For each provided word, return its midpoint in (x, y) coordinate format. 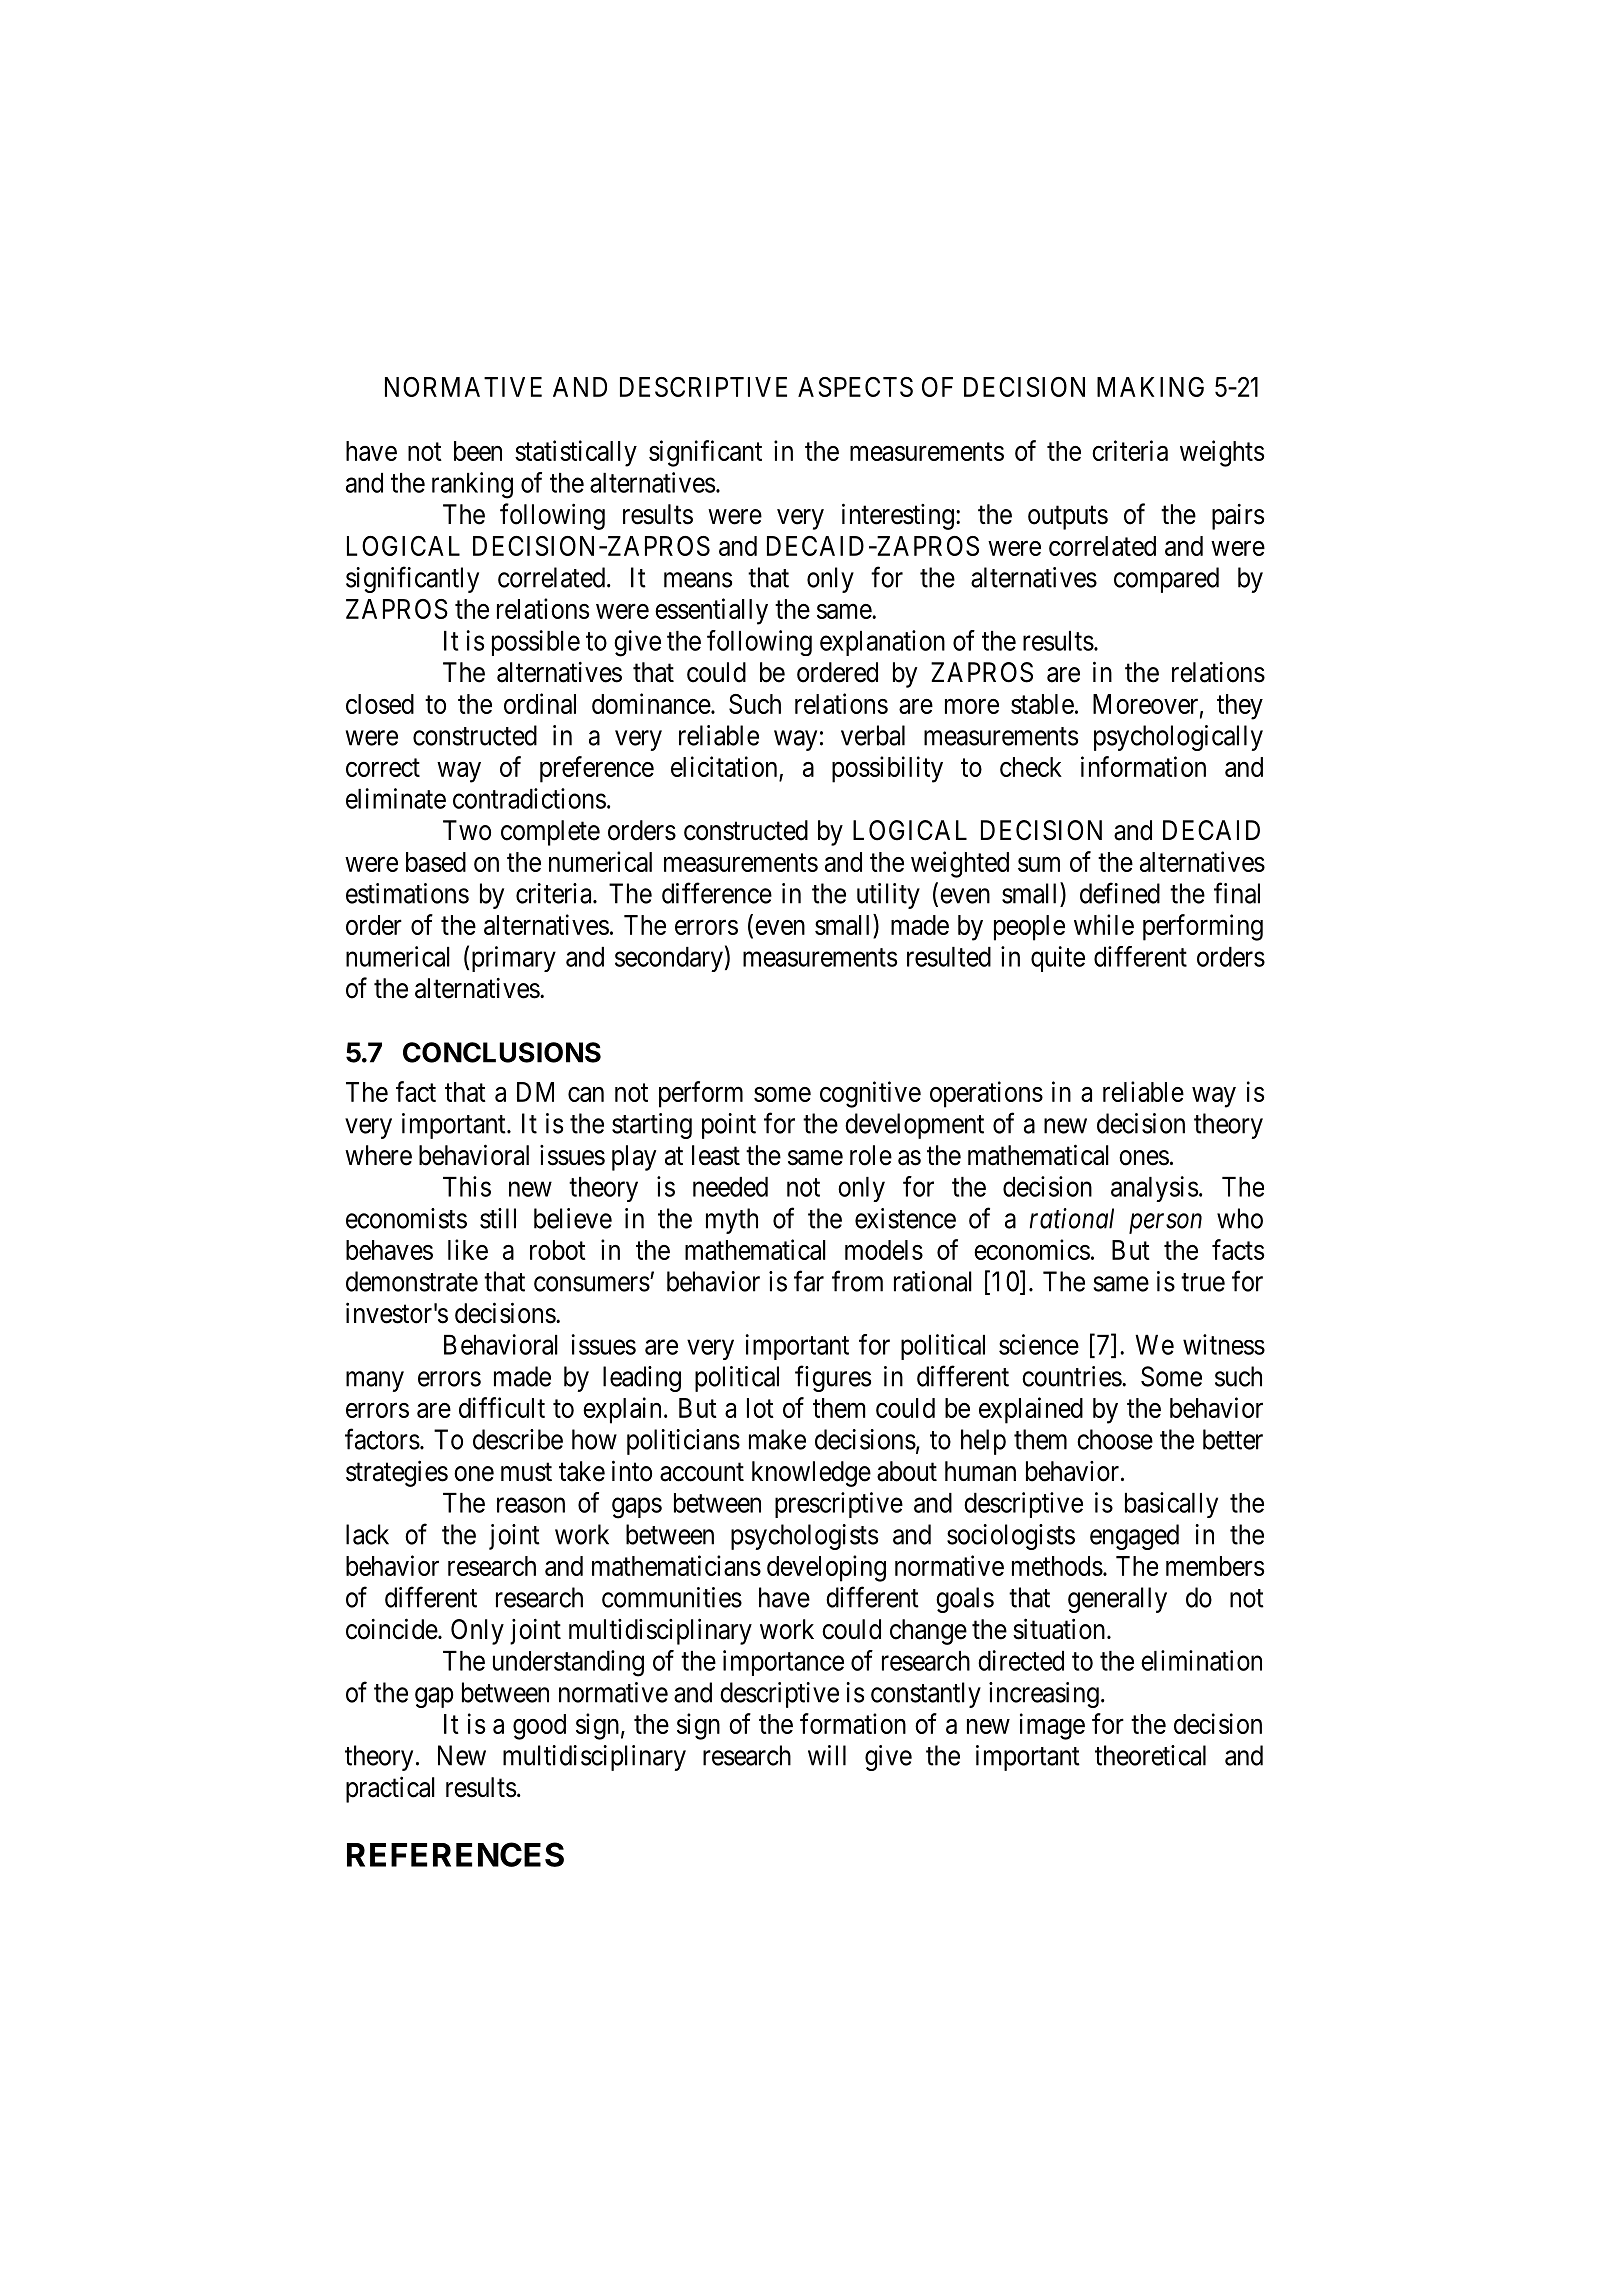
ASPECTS (855, 387)
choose (1115, 1439)
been (478, 451)
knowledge (811, 1474)
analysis (1154, 1189)
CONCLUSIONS (502, 1052)
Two (467, 830)
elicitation (725, 768)
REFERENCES (455, 1854)
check (1031, 767)
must (526, 1472)
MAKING (1150, 387)
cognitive (870, 1094)
